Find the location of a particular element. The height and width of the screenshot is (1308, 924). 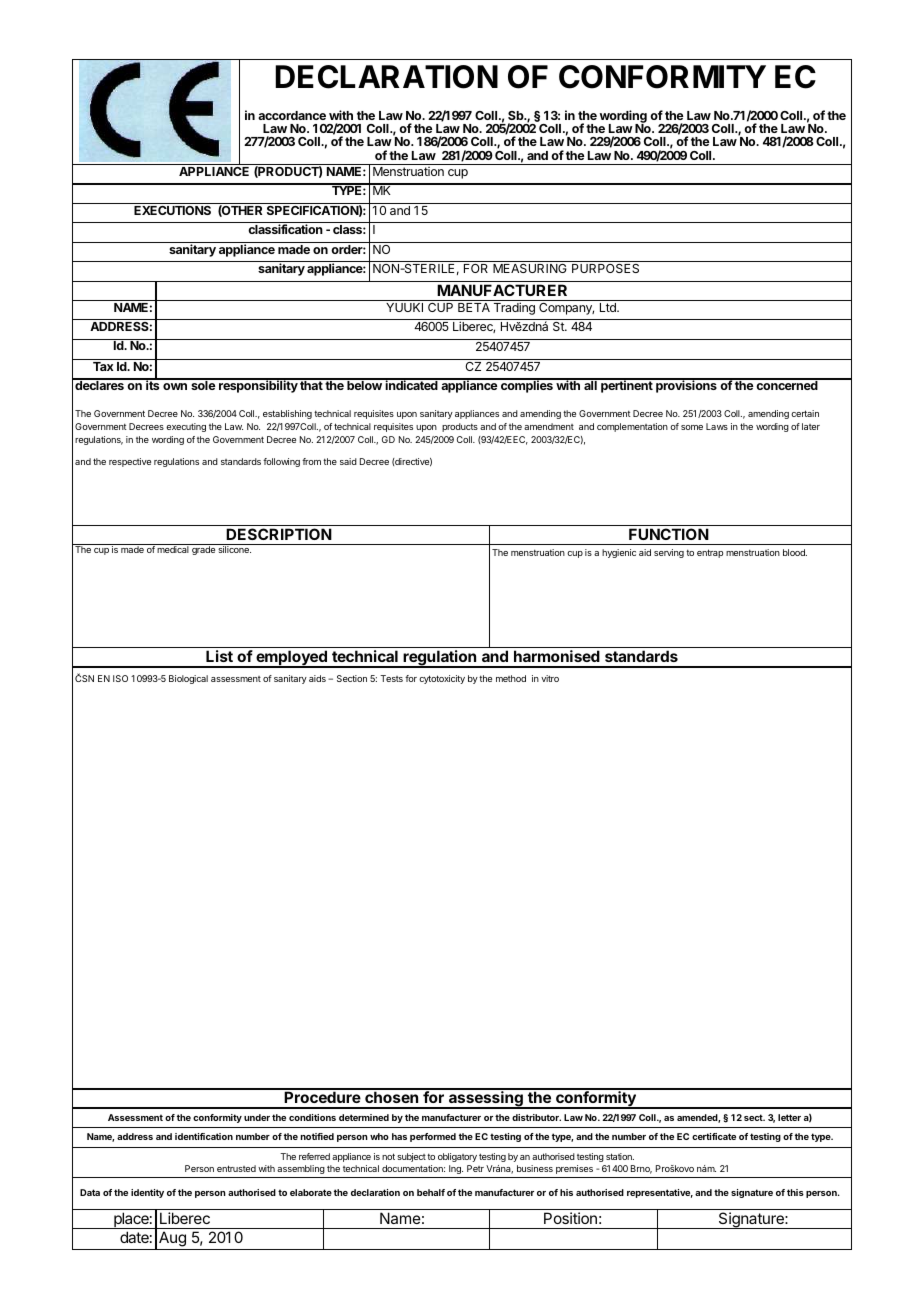

identification is located at coordinates (204, 1136).
